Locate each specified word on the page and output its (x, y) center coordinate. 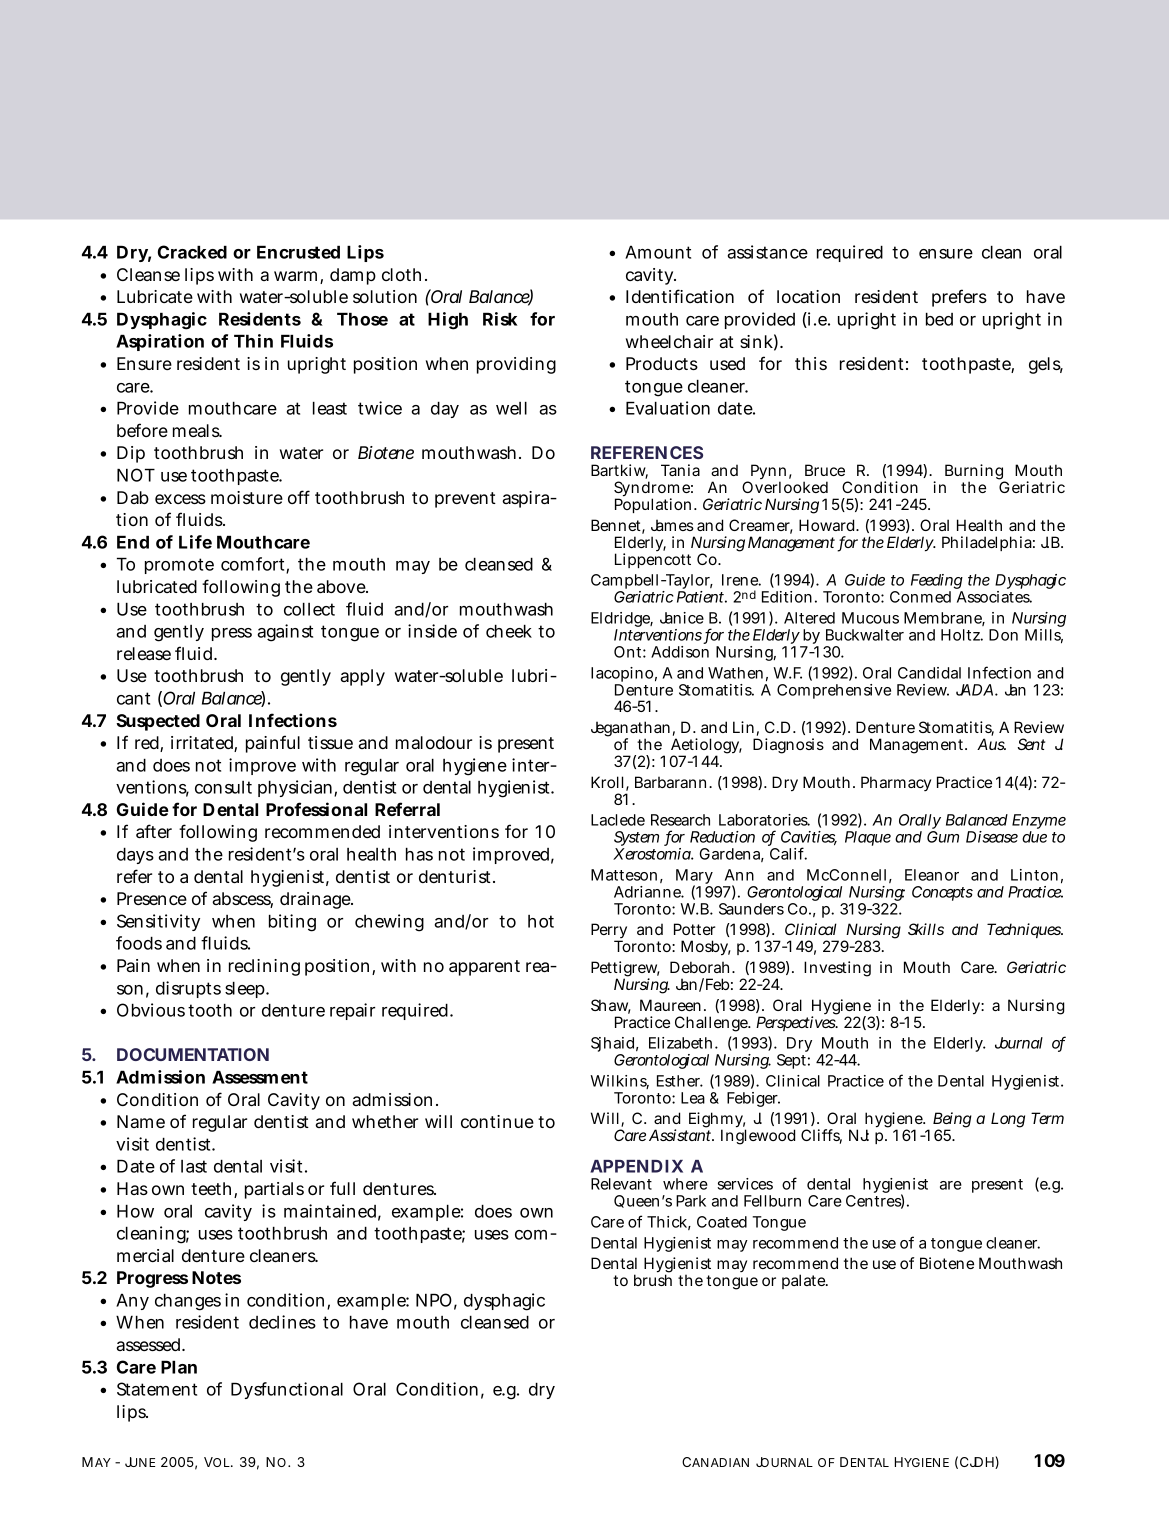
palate (804, 1281)
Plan (179, 1367)
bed (939, 319)
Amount (658, 252)
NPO (434, 1300)
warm (295, 276)
